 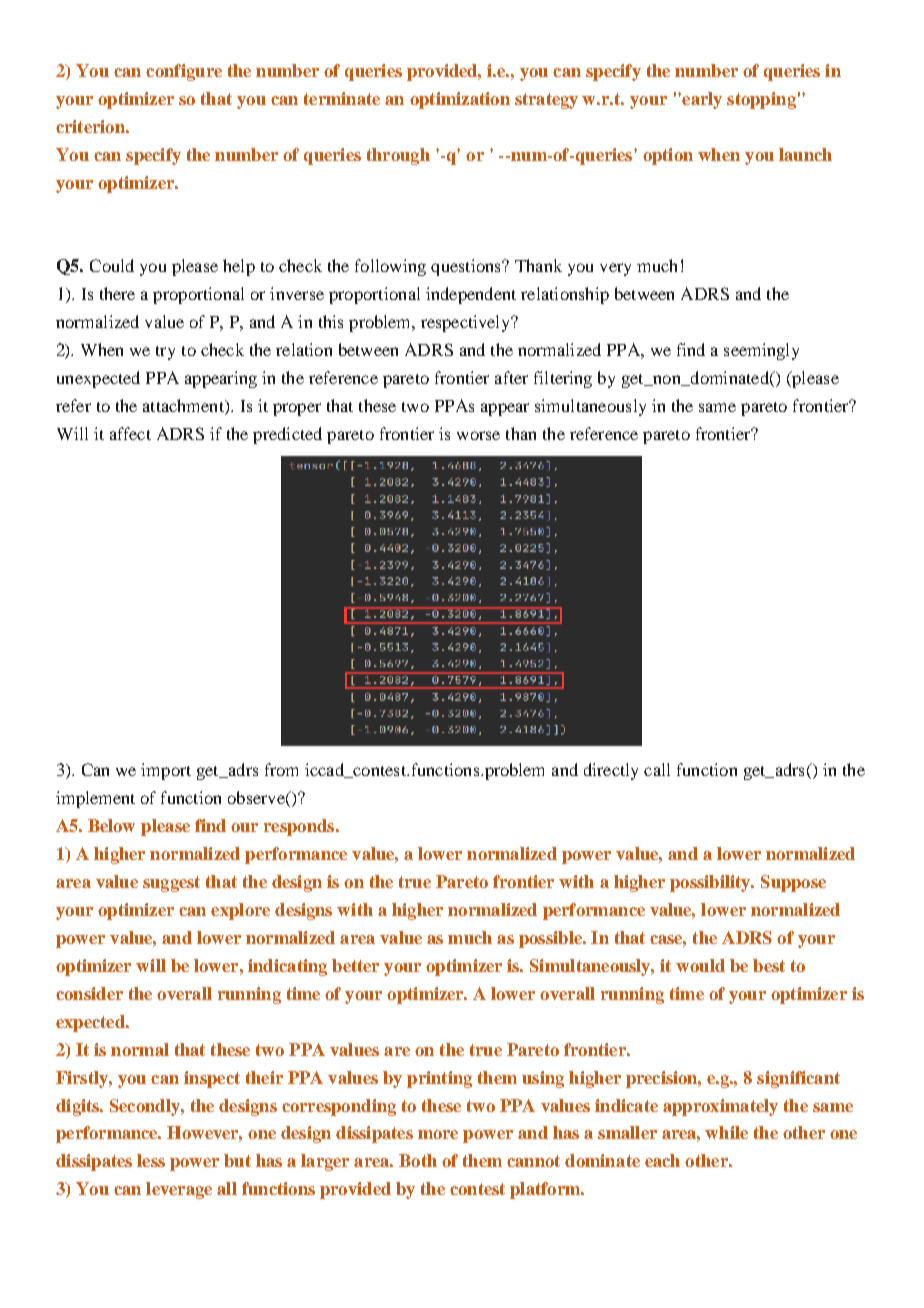 I want to click on optimization, so click(x=460, y=100).
